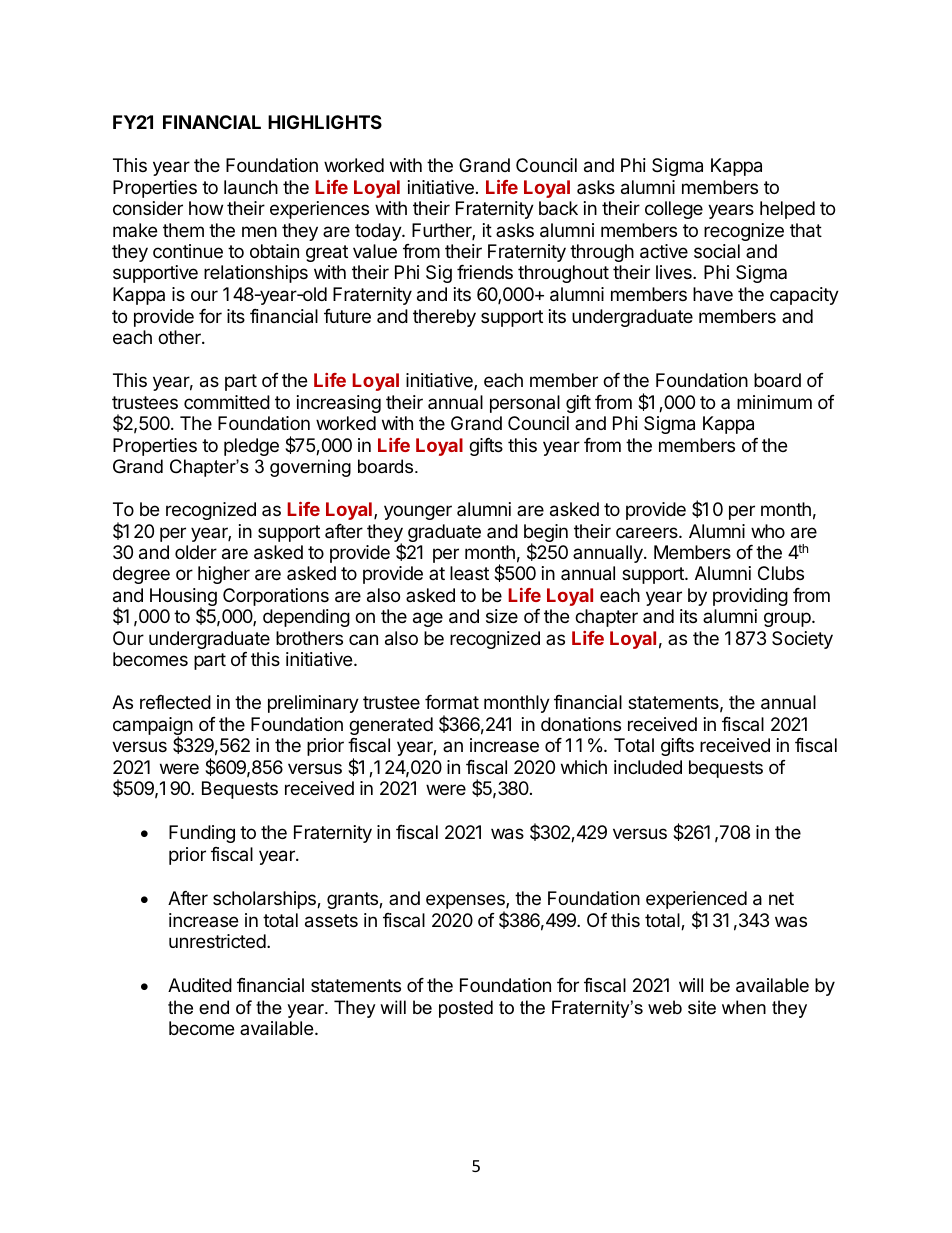 The height and width of the screenshot is (1233, 952). What do you see at coordinates (200, 985) in the screenshot?
I see `Audited` at bounding box center [200, 985].
